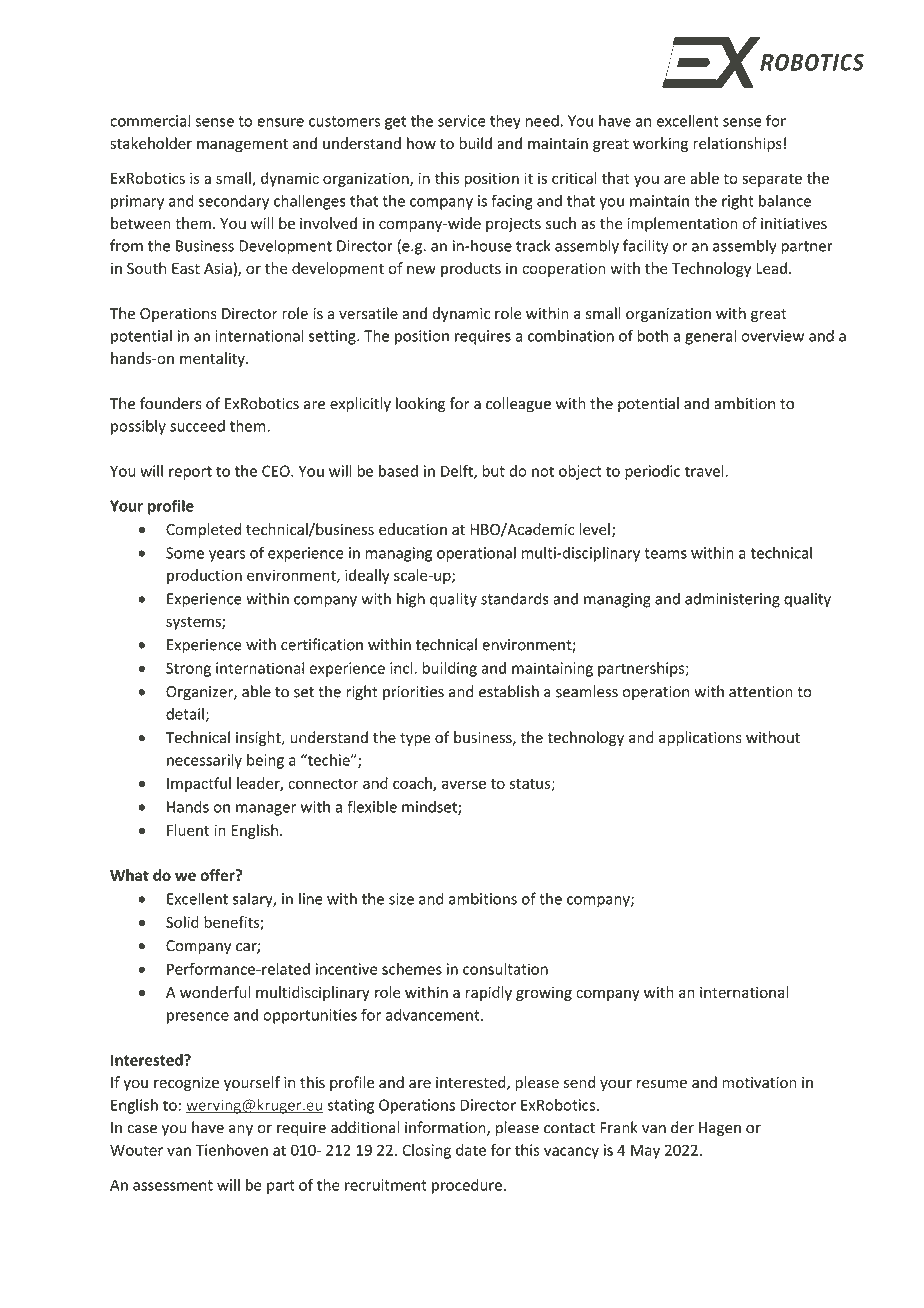  I want to click on management, so click(242, 145).
